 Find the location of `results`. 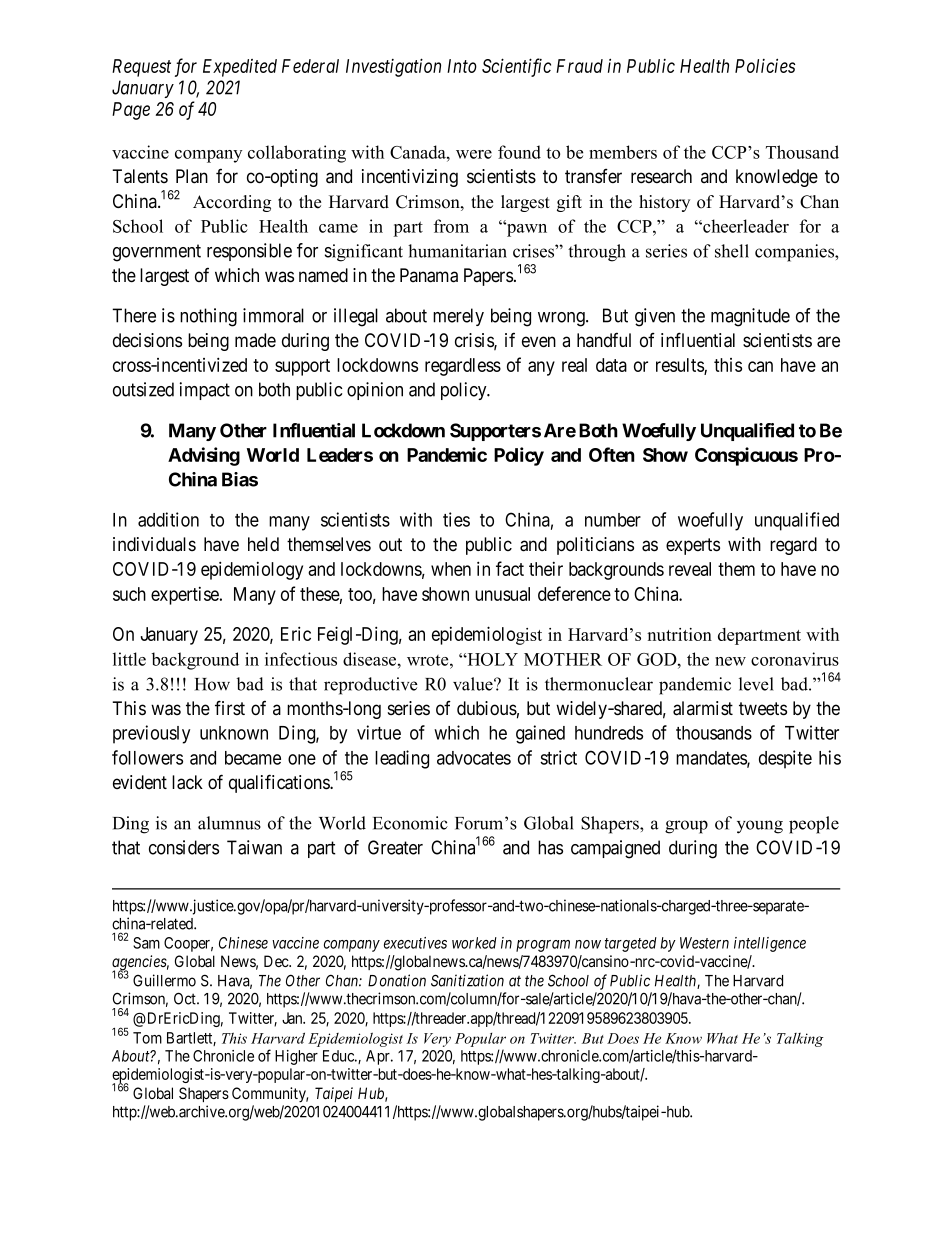

results is located at coordinates (680, 366).
